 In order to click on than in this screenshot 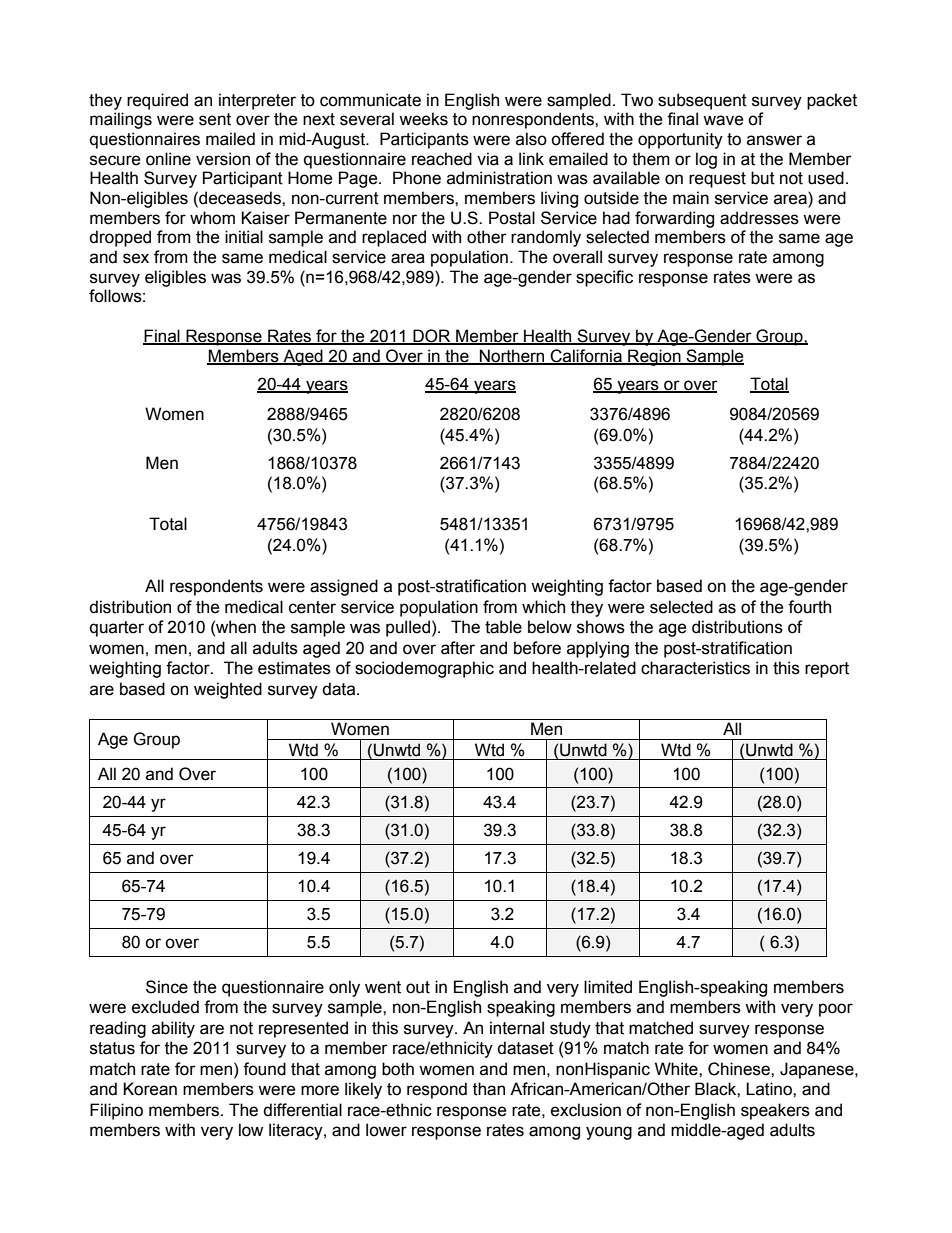, I will do `click(489, 1089)`.
